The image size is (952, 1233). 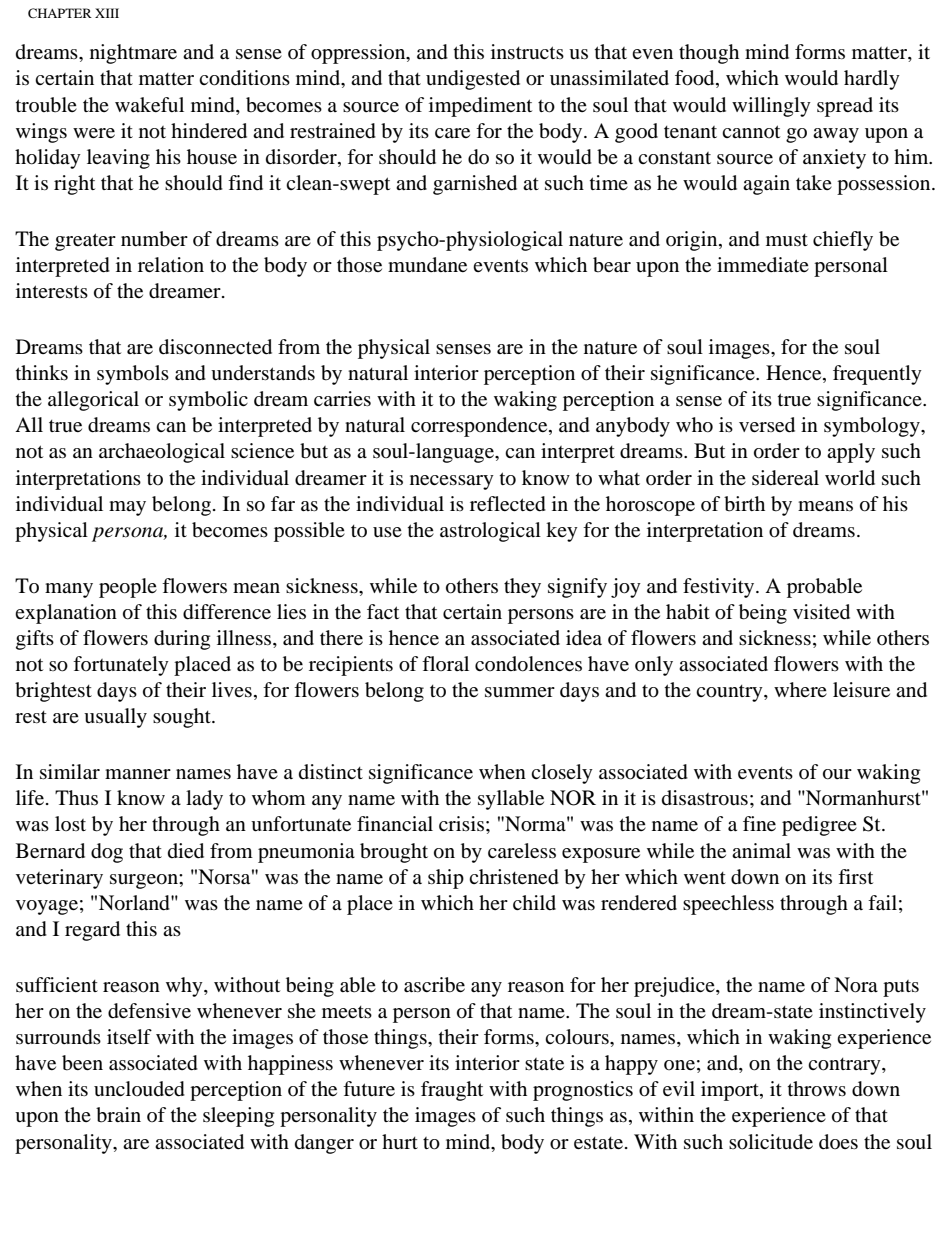 What do you see at coordinates (461, 823) in the document?
I see `crisis` at bounding box center [461, 823].
